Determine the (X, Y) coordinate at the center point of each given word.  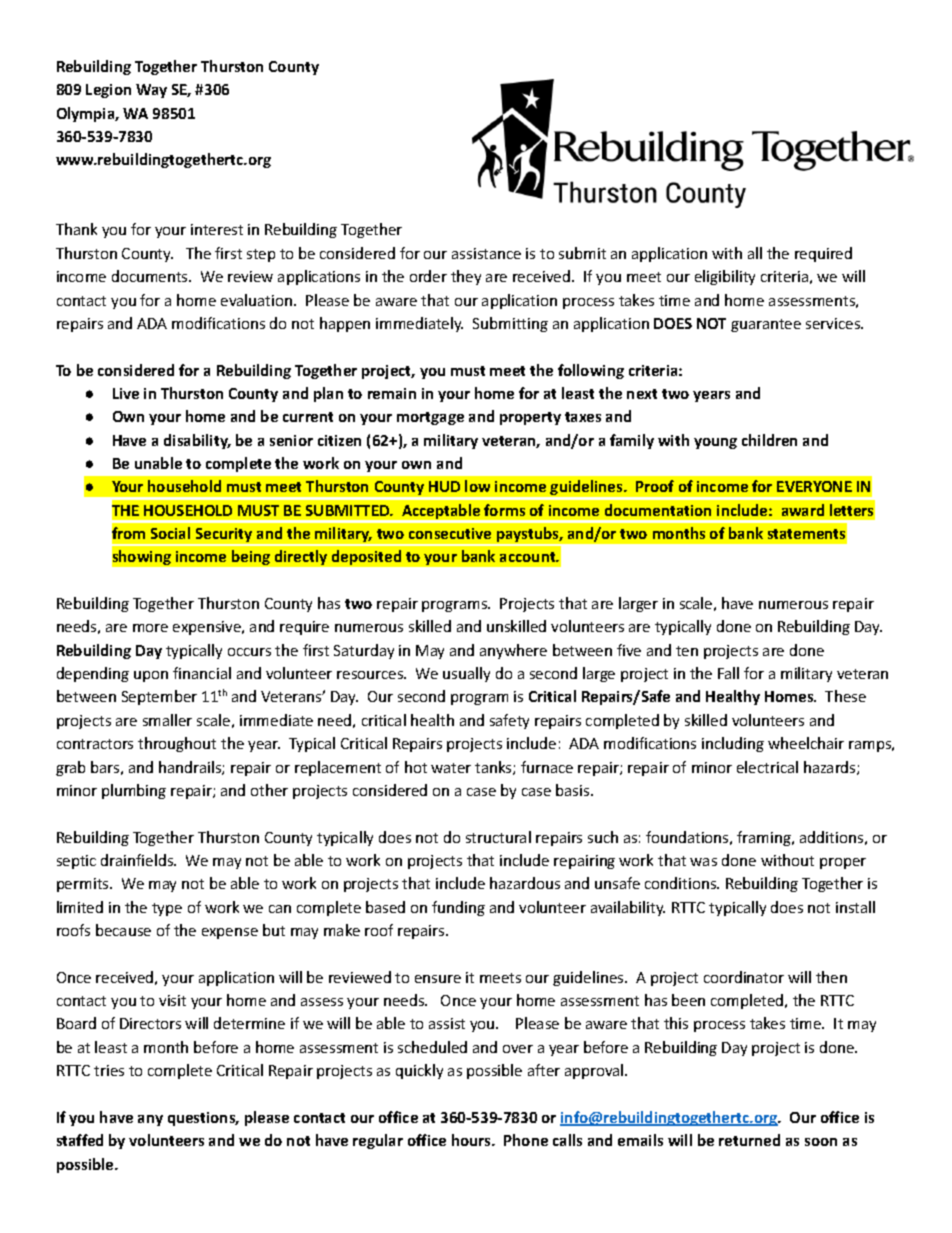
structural (498, 837)
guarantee (766, 325)
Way (151, 91)
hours (472, 1140)
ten (687, 651)
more (150, 628)
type (167, 909)
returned (749, 1140)
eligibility (725, 277)
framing (765, 838)
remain (392, 393)
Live (126, 393)
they (466, 277)
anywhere (513, 651)
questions (203, 1119)
